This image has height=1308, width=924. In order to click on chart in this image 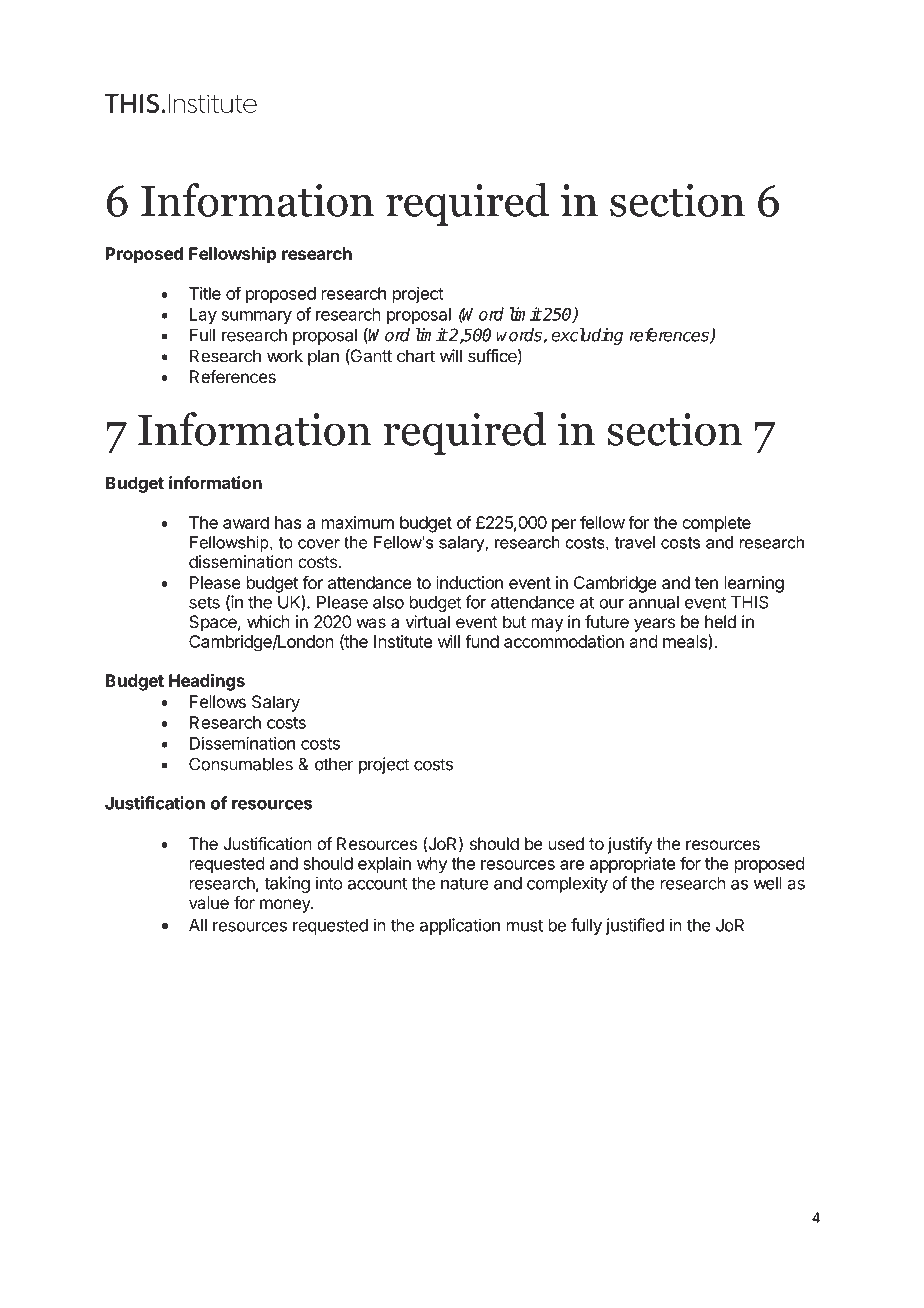, I will do `click(416, 356)`.
